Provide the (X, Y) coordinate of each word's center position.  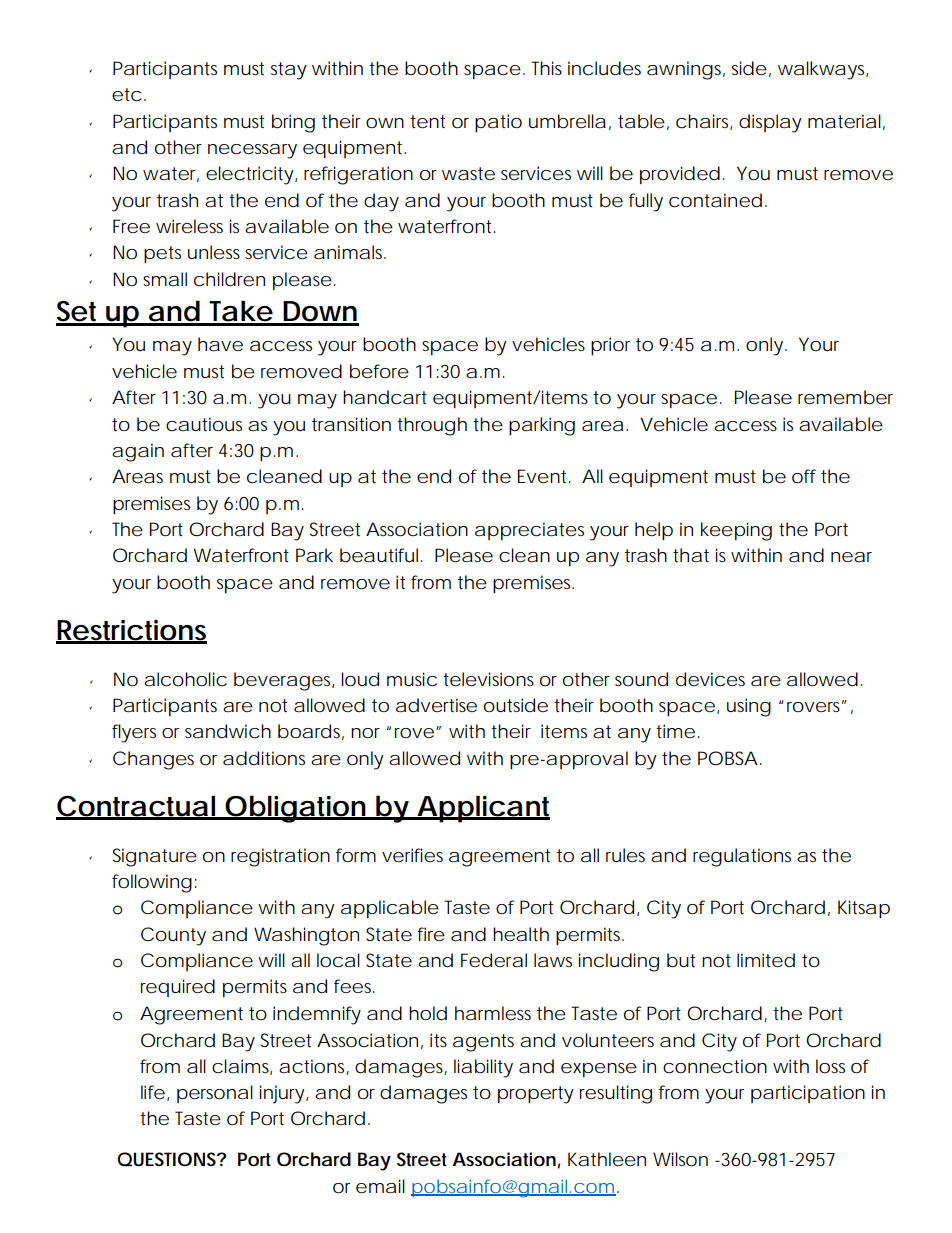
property (536, 1095)
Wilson (680, 1159)
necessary (252, 151)
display (770, 123)
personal (215, 1094)
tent (427, 122)
